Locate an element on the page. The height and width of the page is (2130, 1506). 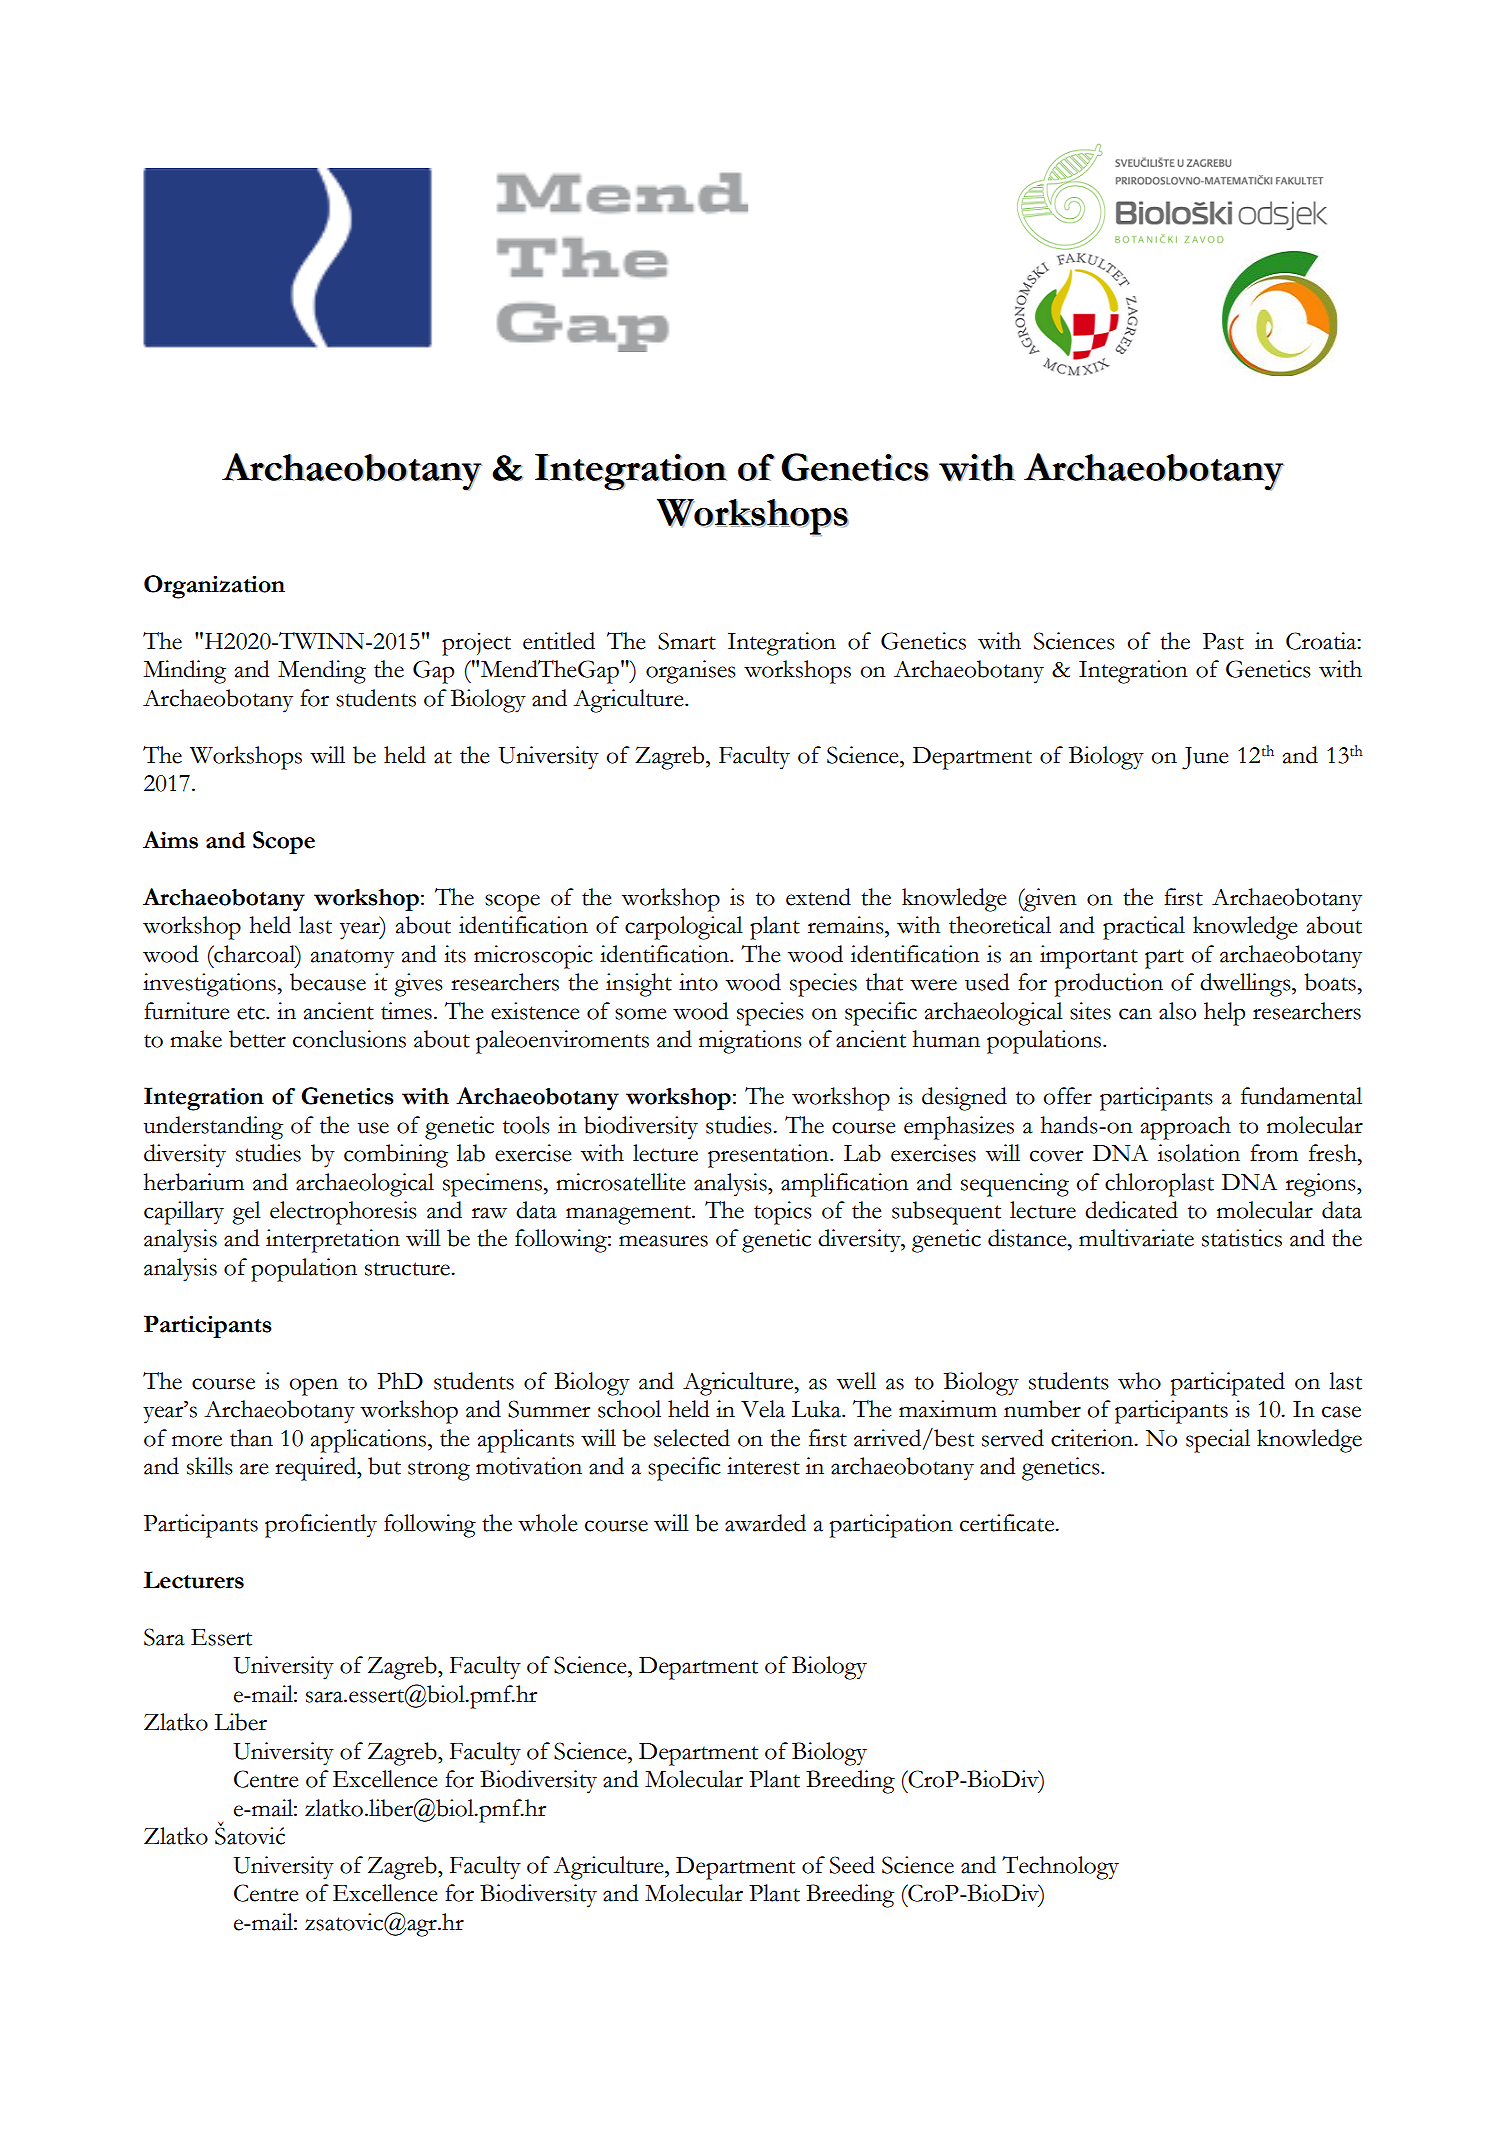
Seed is located at coordinates (852, 1865).
